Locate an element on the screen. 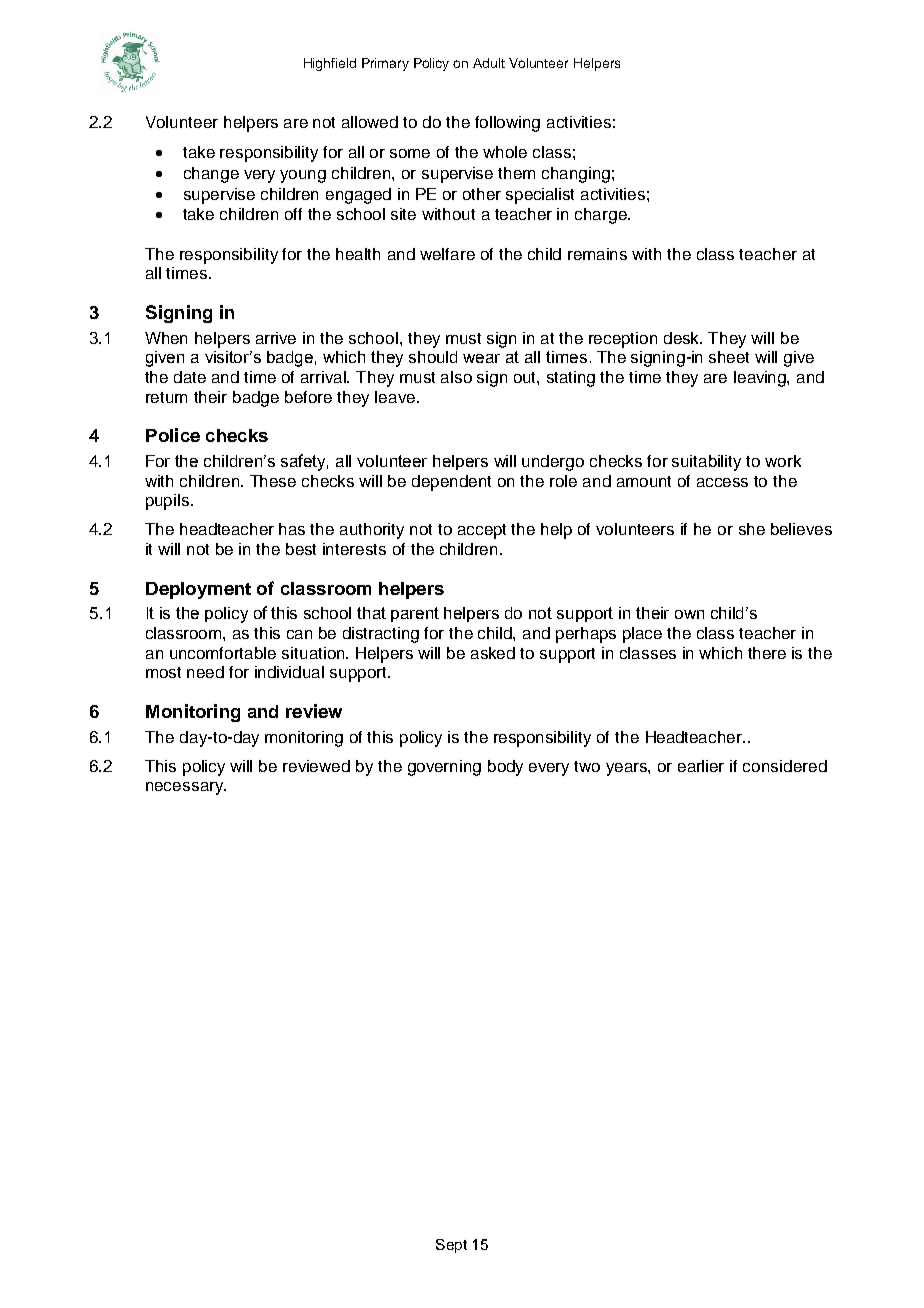 The width and height of the screenshot is (924, 1308). governing is located at coordinates (444, 768).
